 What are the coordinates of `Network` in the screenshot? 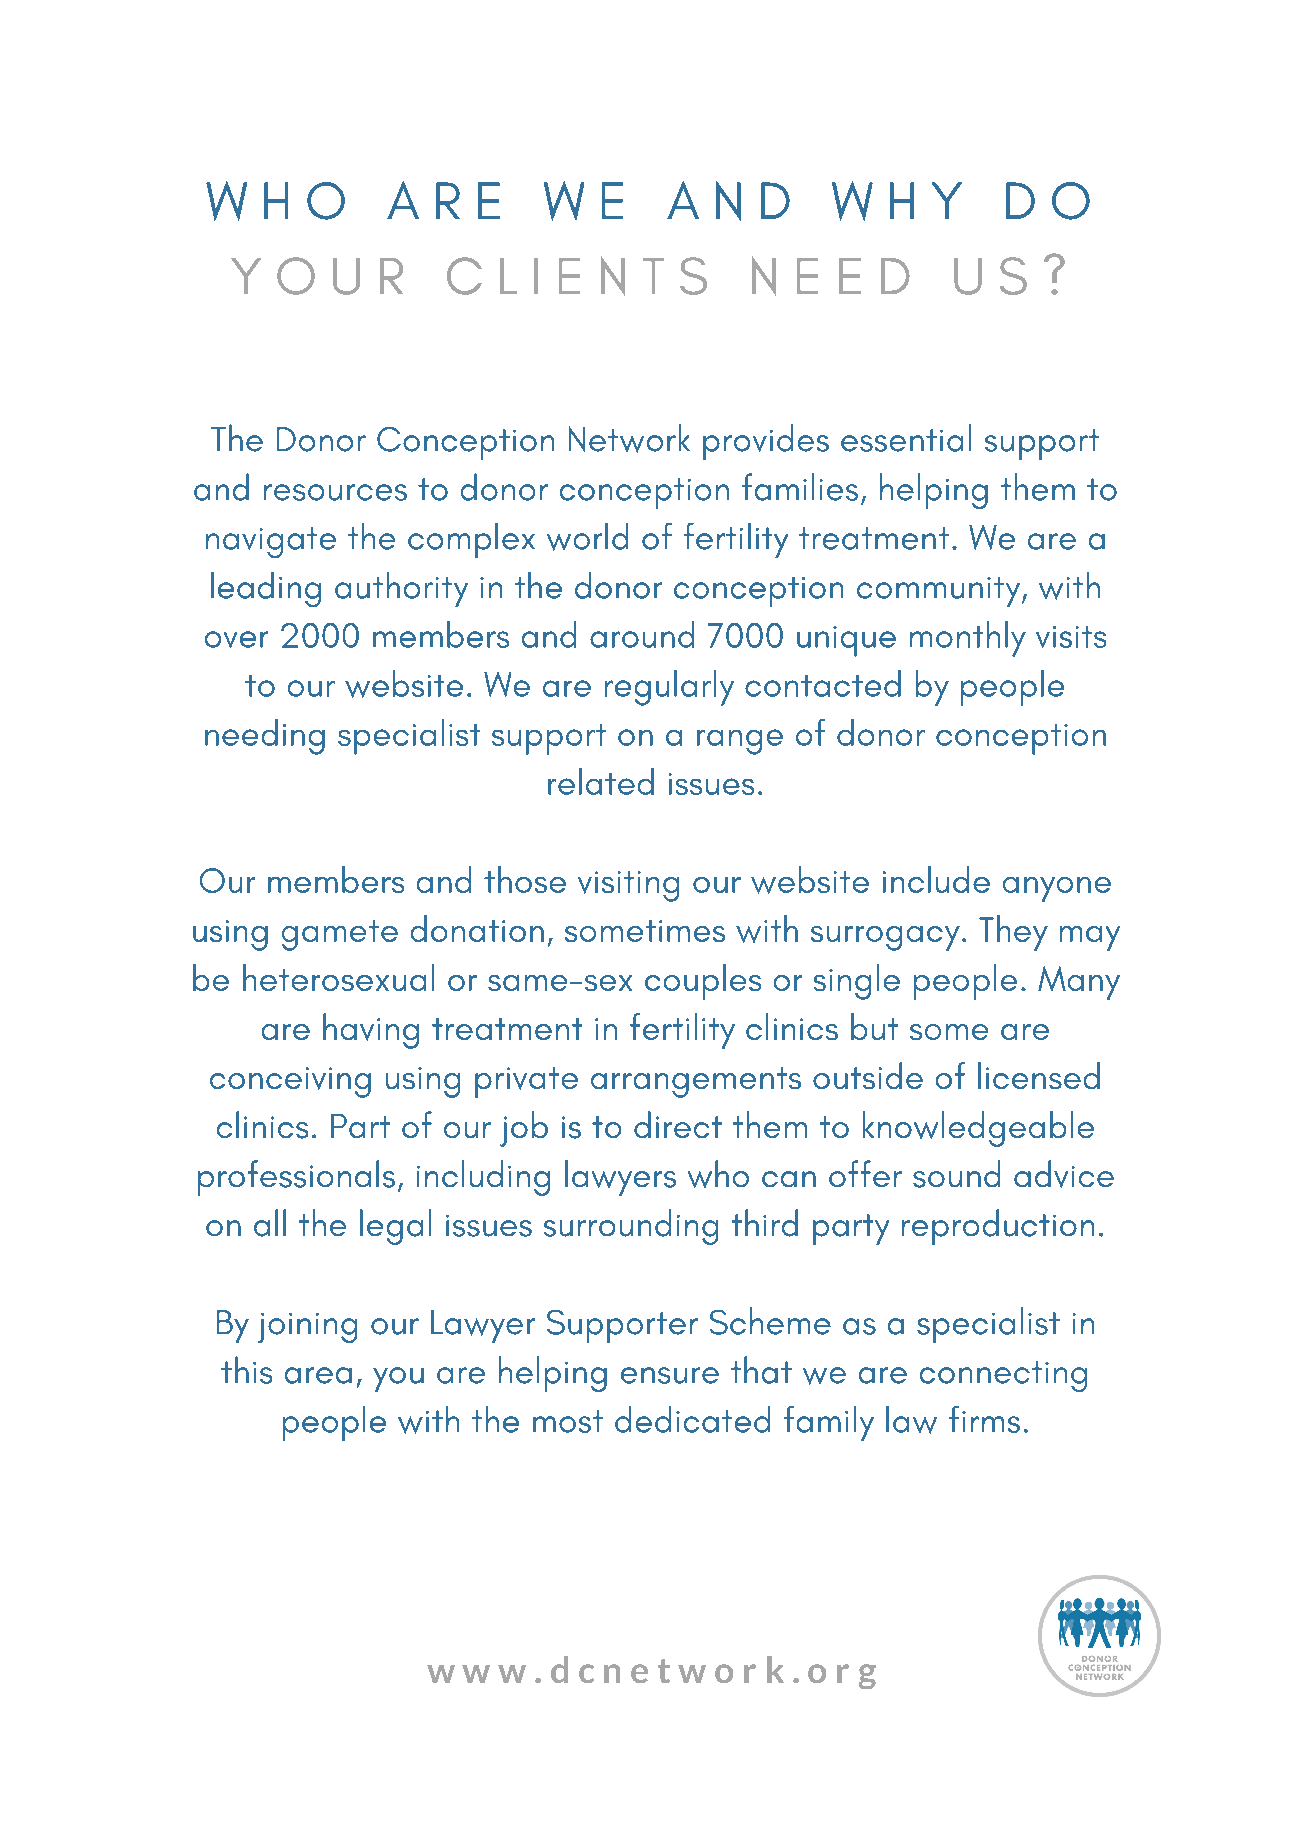 It's located at (629, 438).
